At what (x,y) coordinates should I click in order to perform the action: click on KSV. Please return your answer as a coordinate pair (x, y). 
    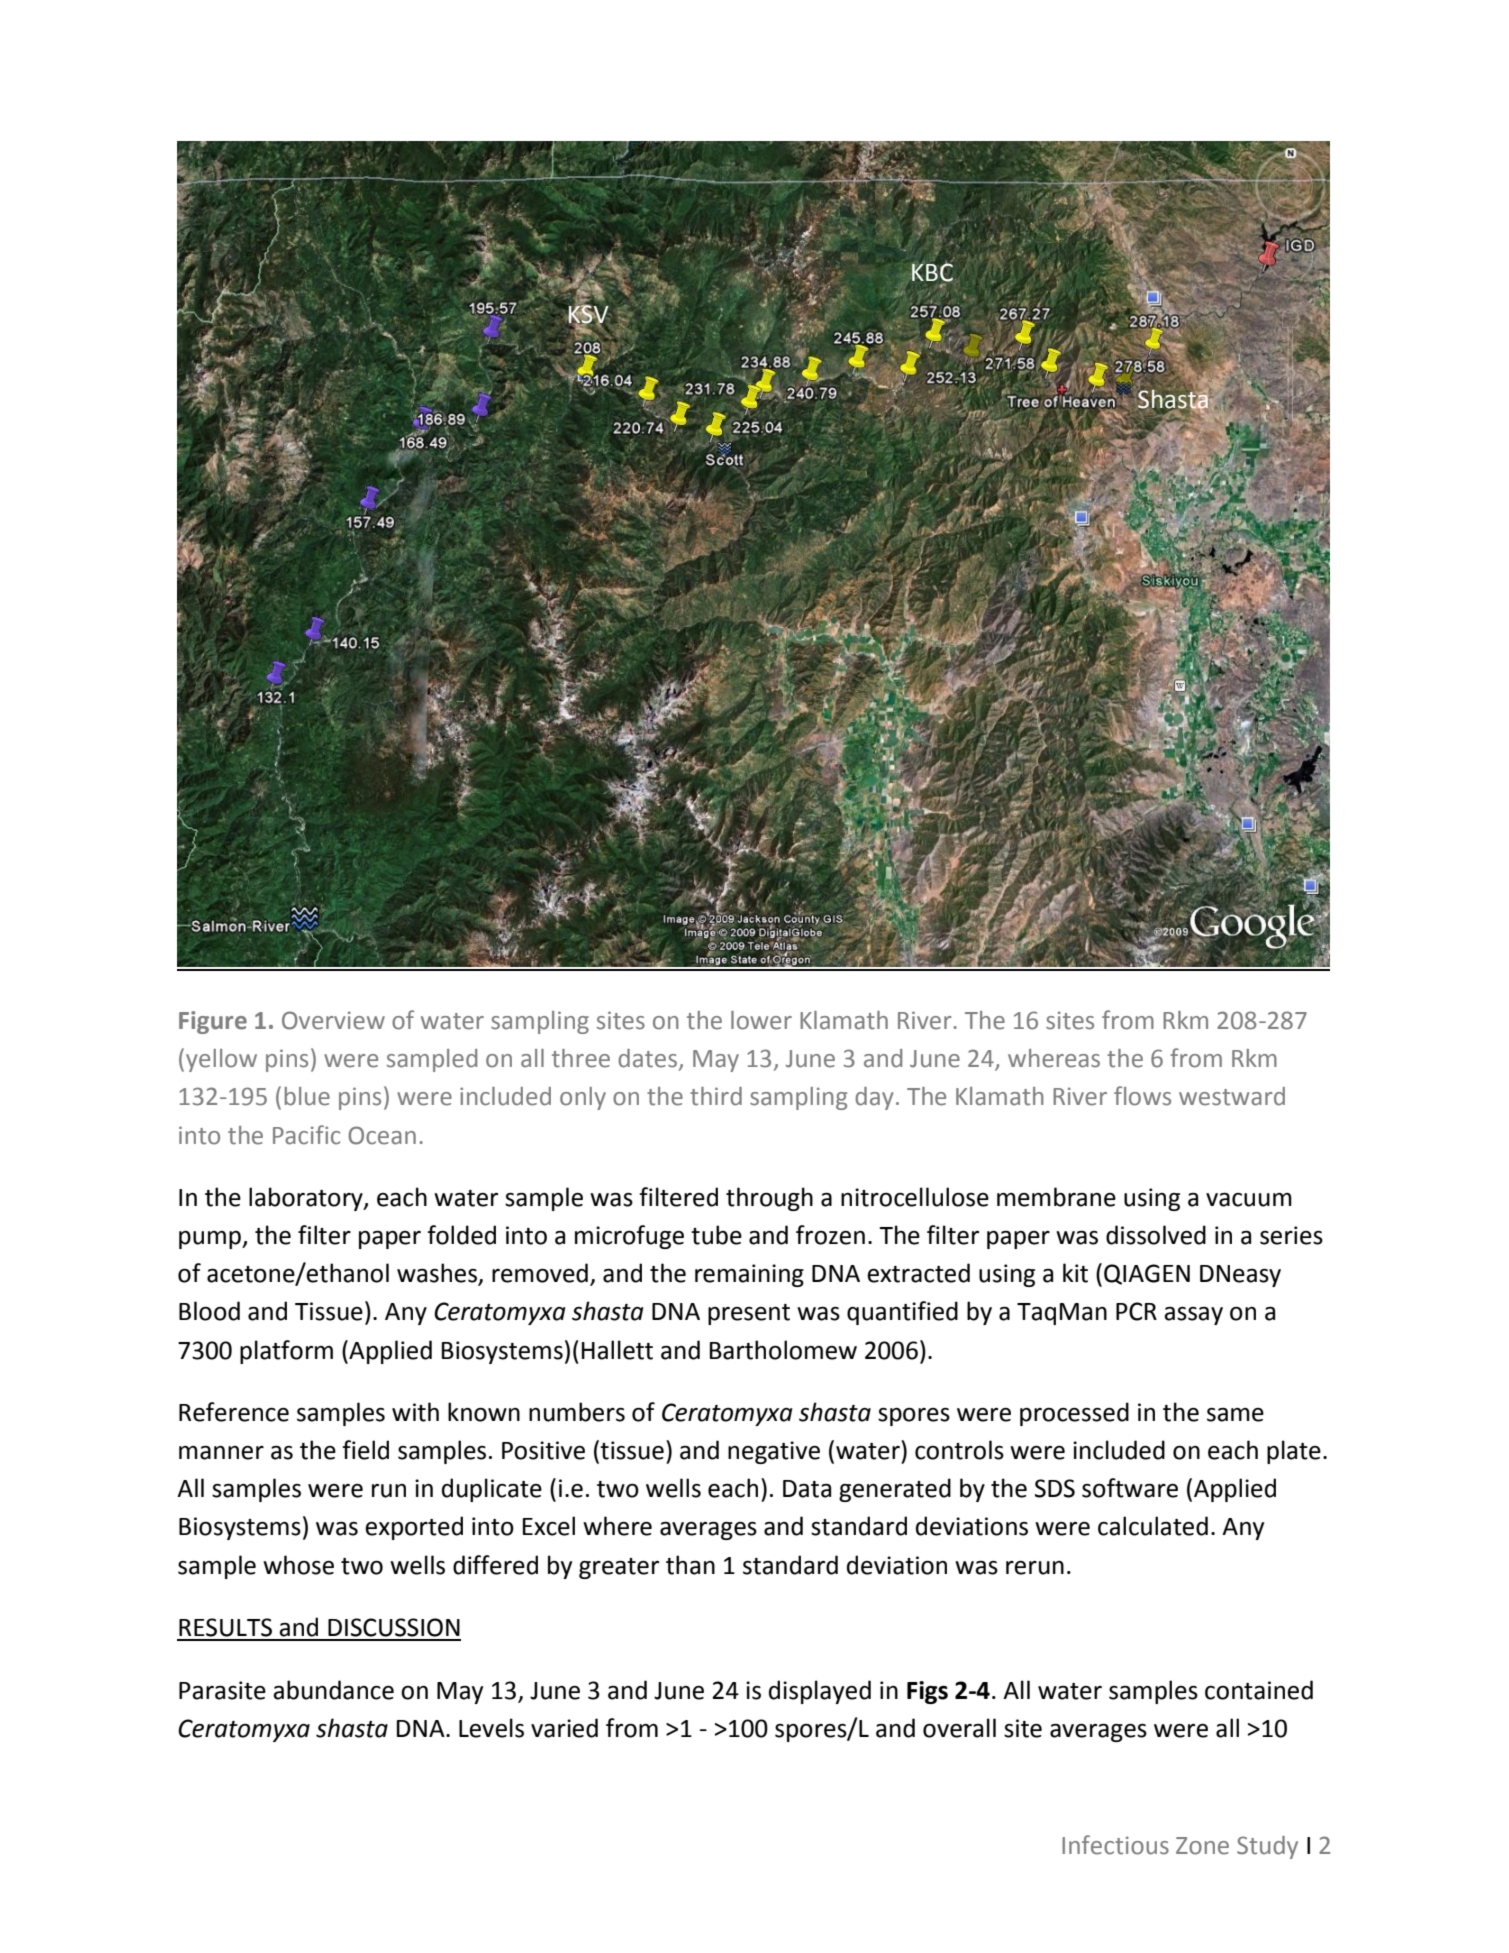
    Looking at the image, I should click on (588, 314).
